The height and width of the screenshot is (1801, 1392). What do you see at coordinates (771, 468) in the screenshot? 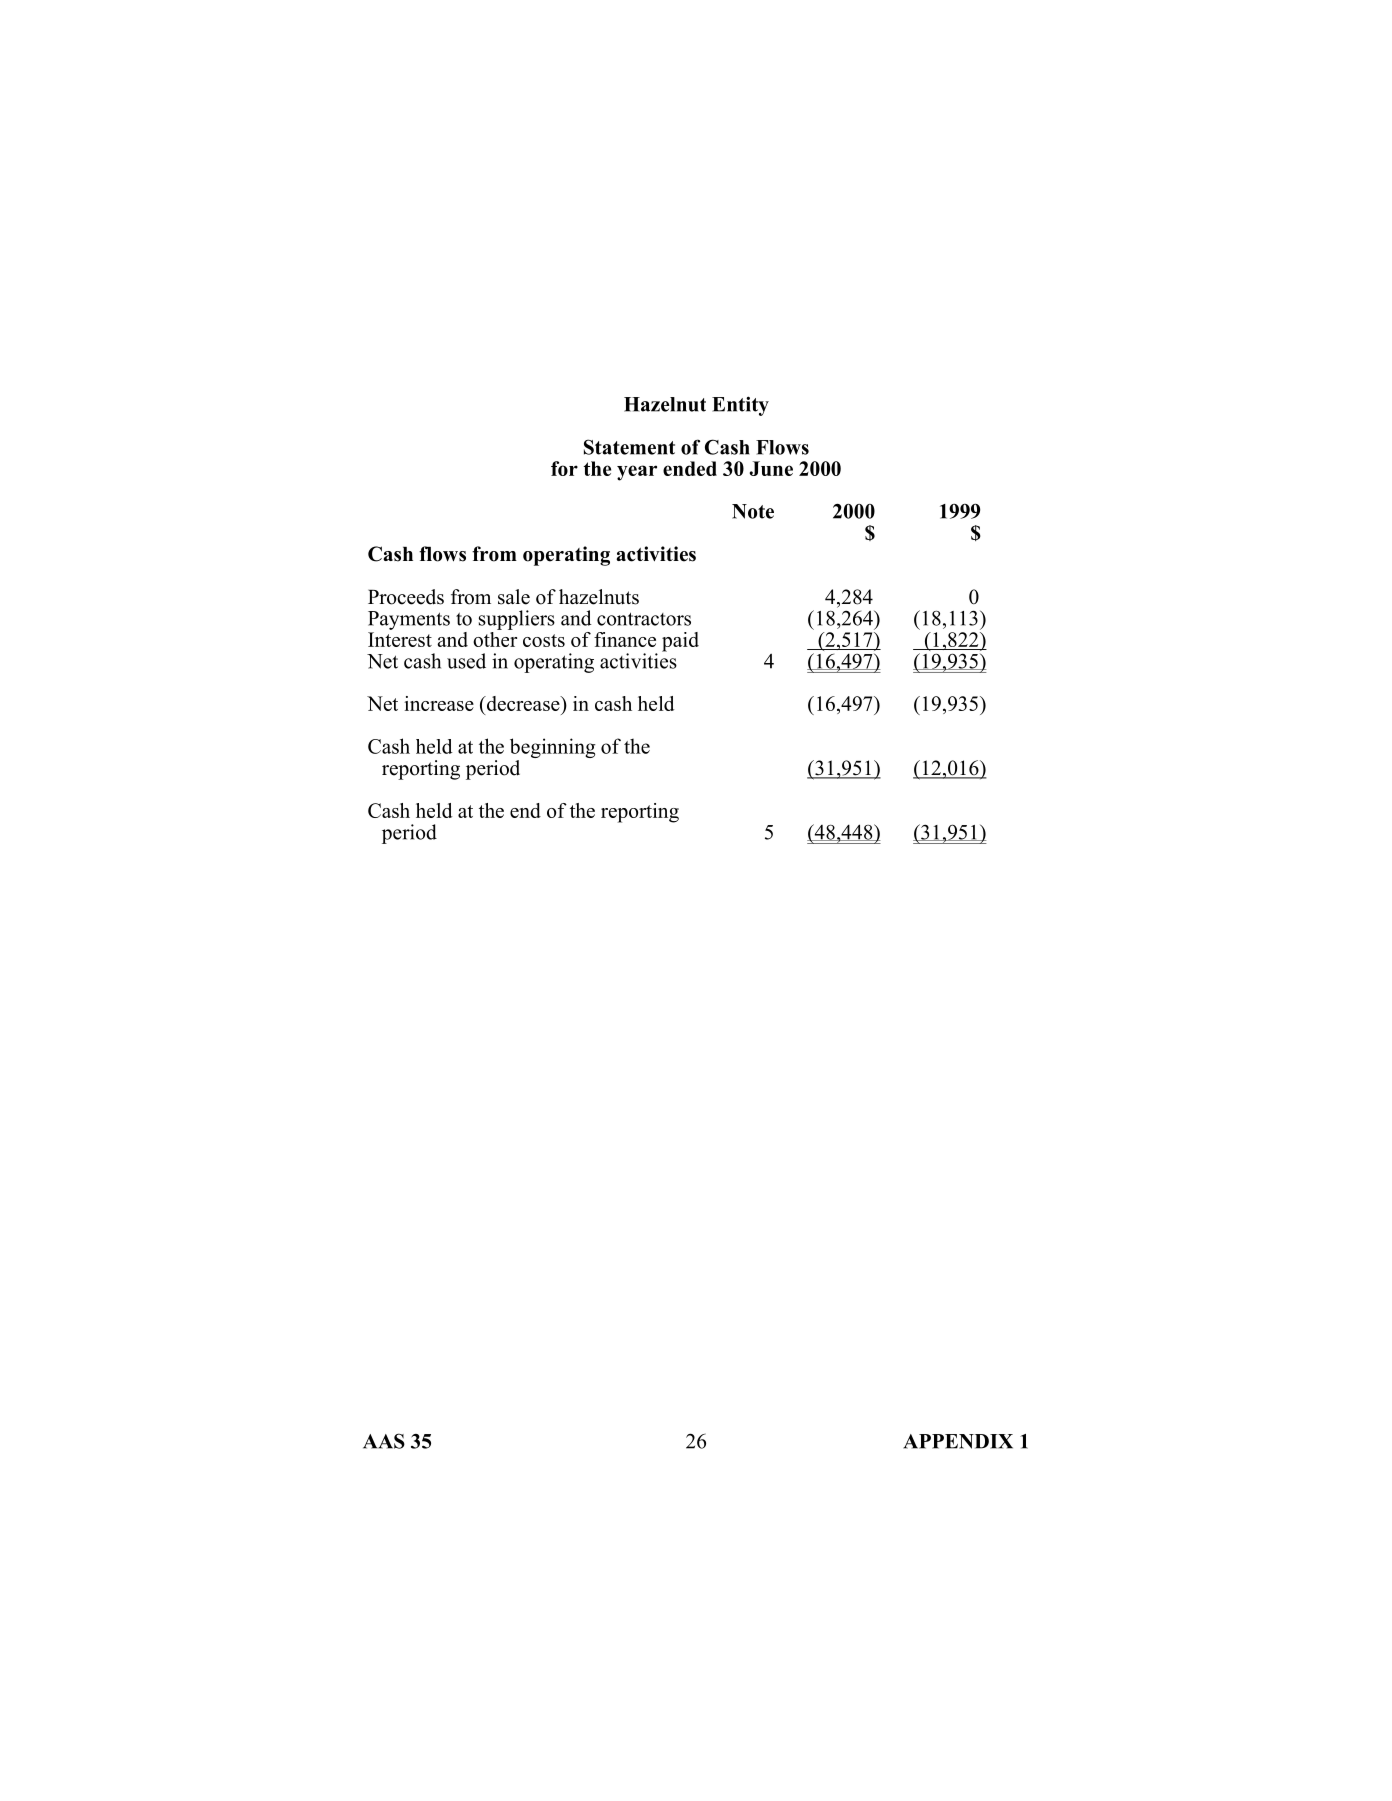
I see `June` at bounding box center [771, 468].
